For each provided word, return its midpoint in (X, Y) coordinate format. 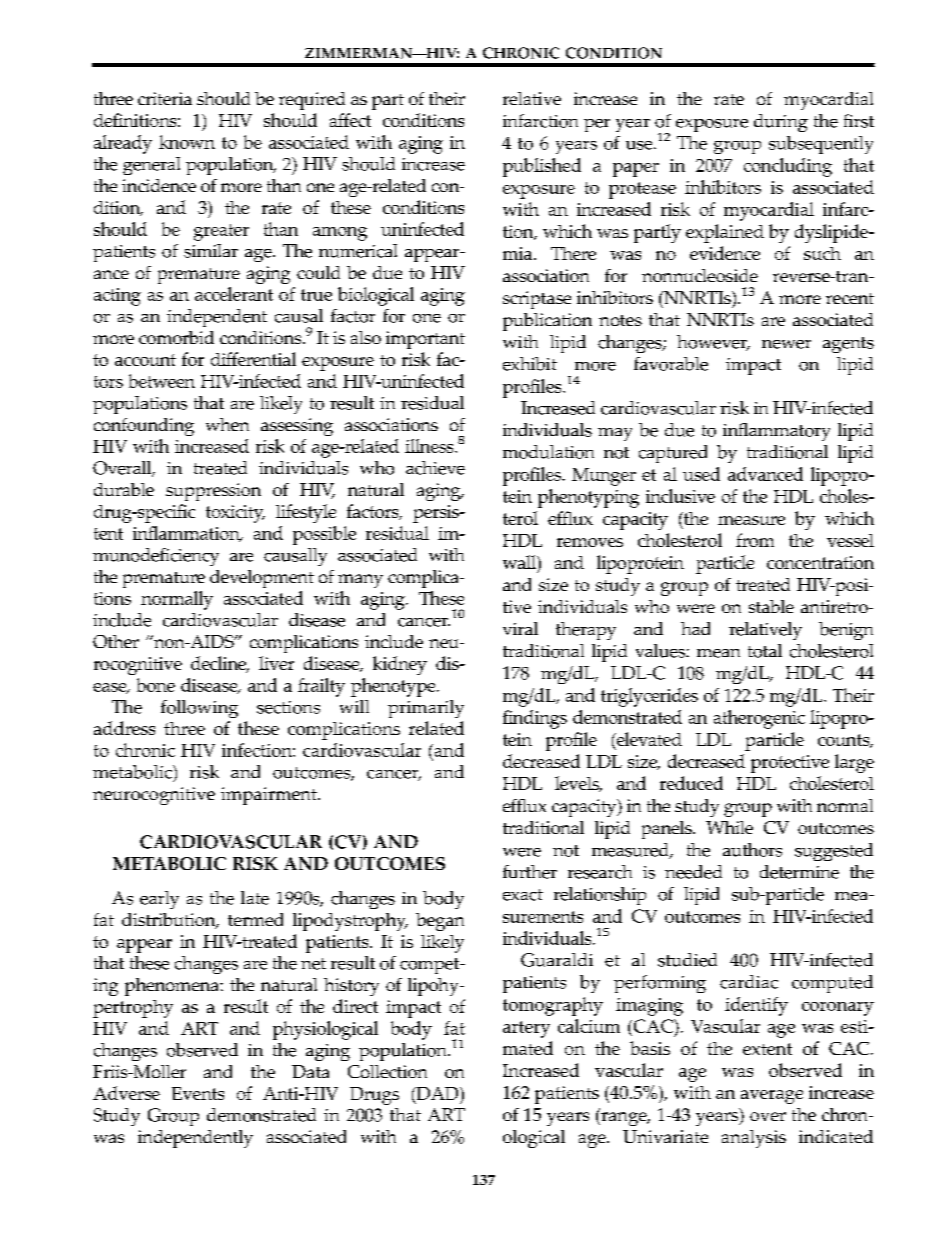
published (542, 167)
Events (198, 1093)
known (187, 142)
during (781, 123)
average (772, 1097)
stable (771, 606)
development (262, 579)
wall (520, 562)
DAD (437, 1094)
